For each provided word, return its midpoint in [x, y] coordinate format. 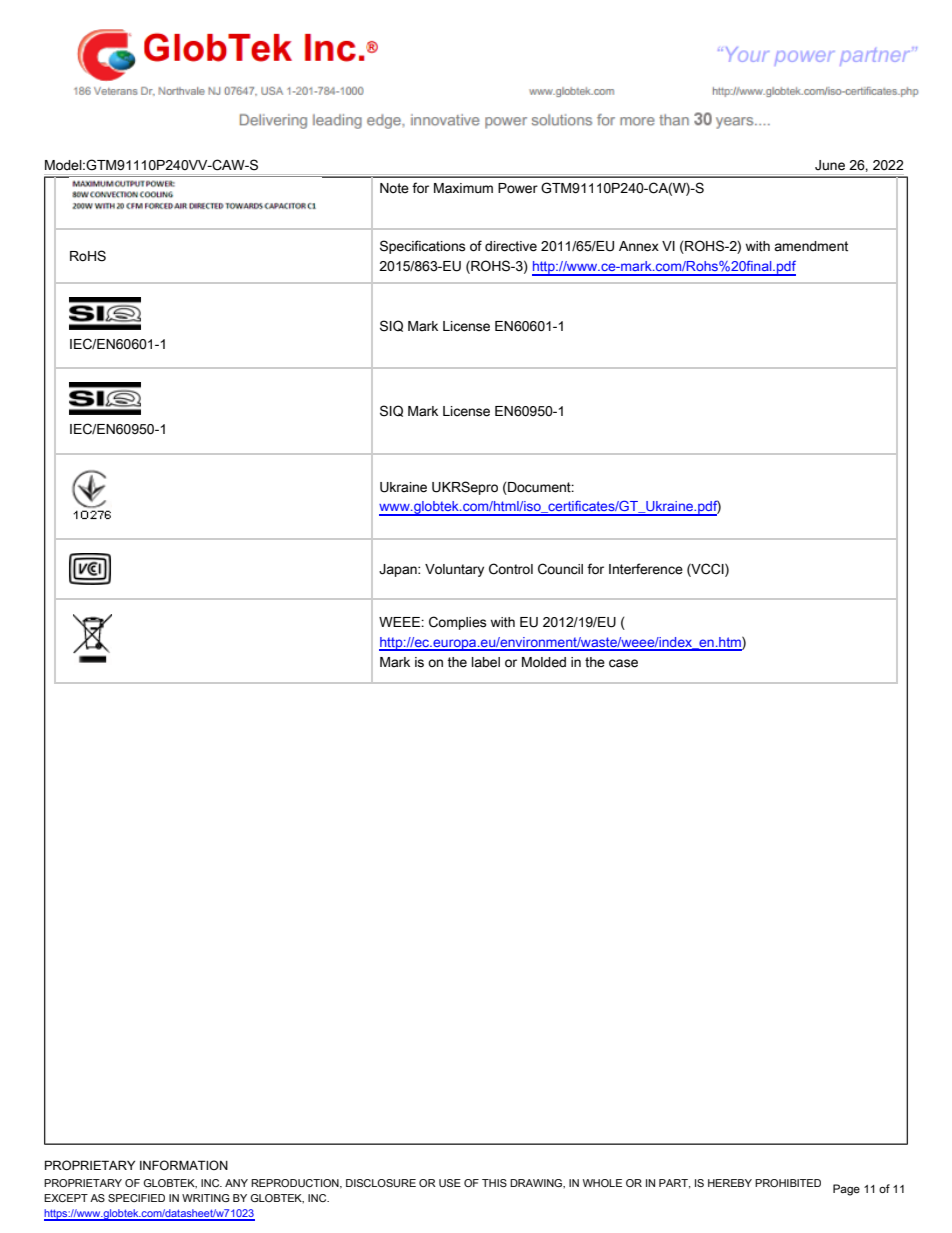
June [830, 165]
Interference [646, 569]
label [486, 662]
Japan [399, 570]
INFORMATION [184, 1165]
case [623, 663]
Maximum [463, 188]
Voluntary [454, 570]
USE [450, 1183]
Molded [544, 662]
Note [394, 188]
